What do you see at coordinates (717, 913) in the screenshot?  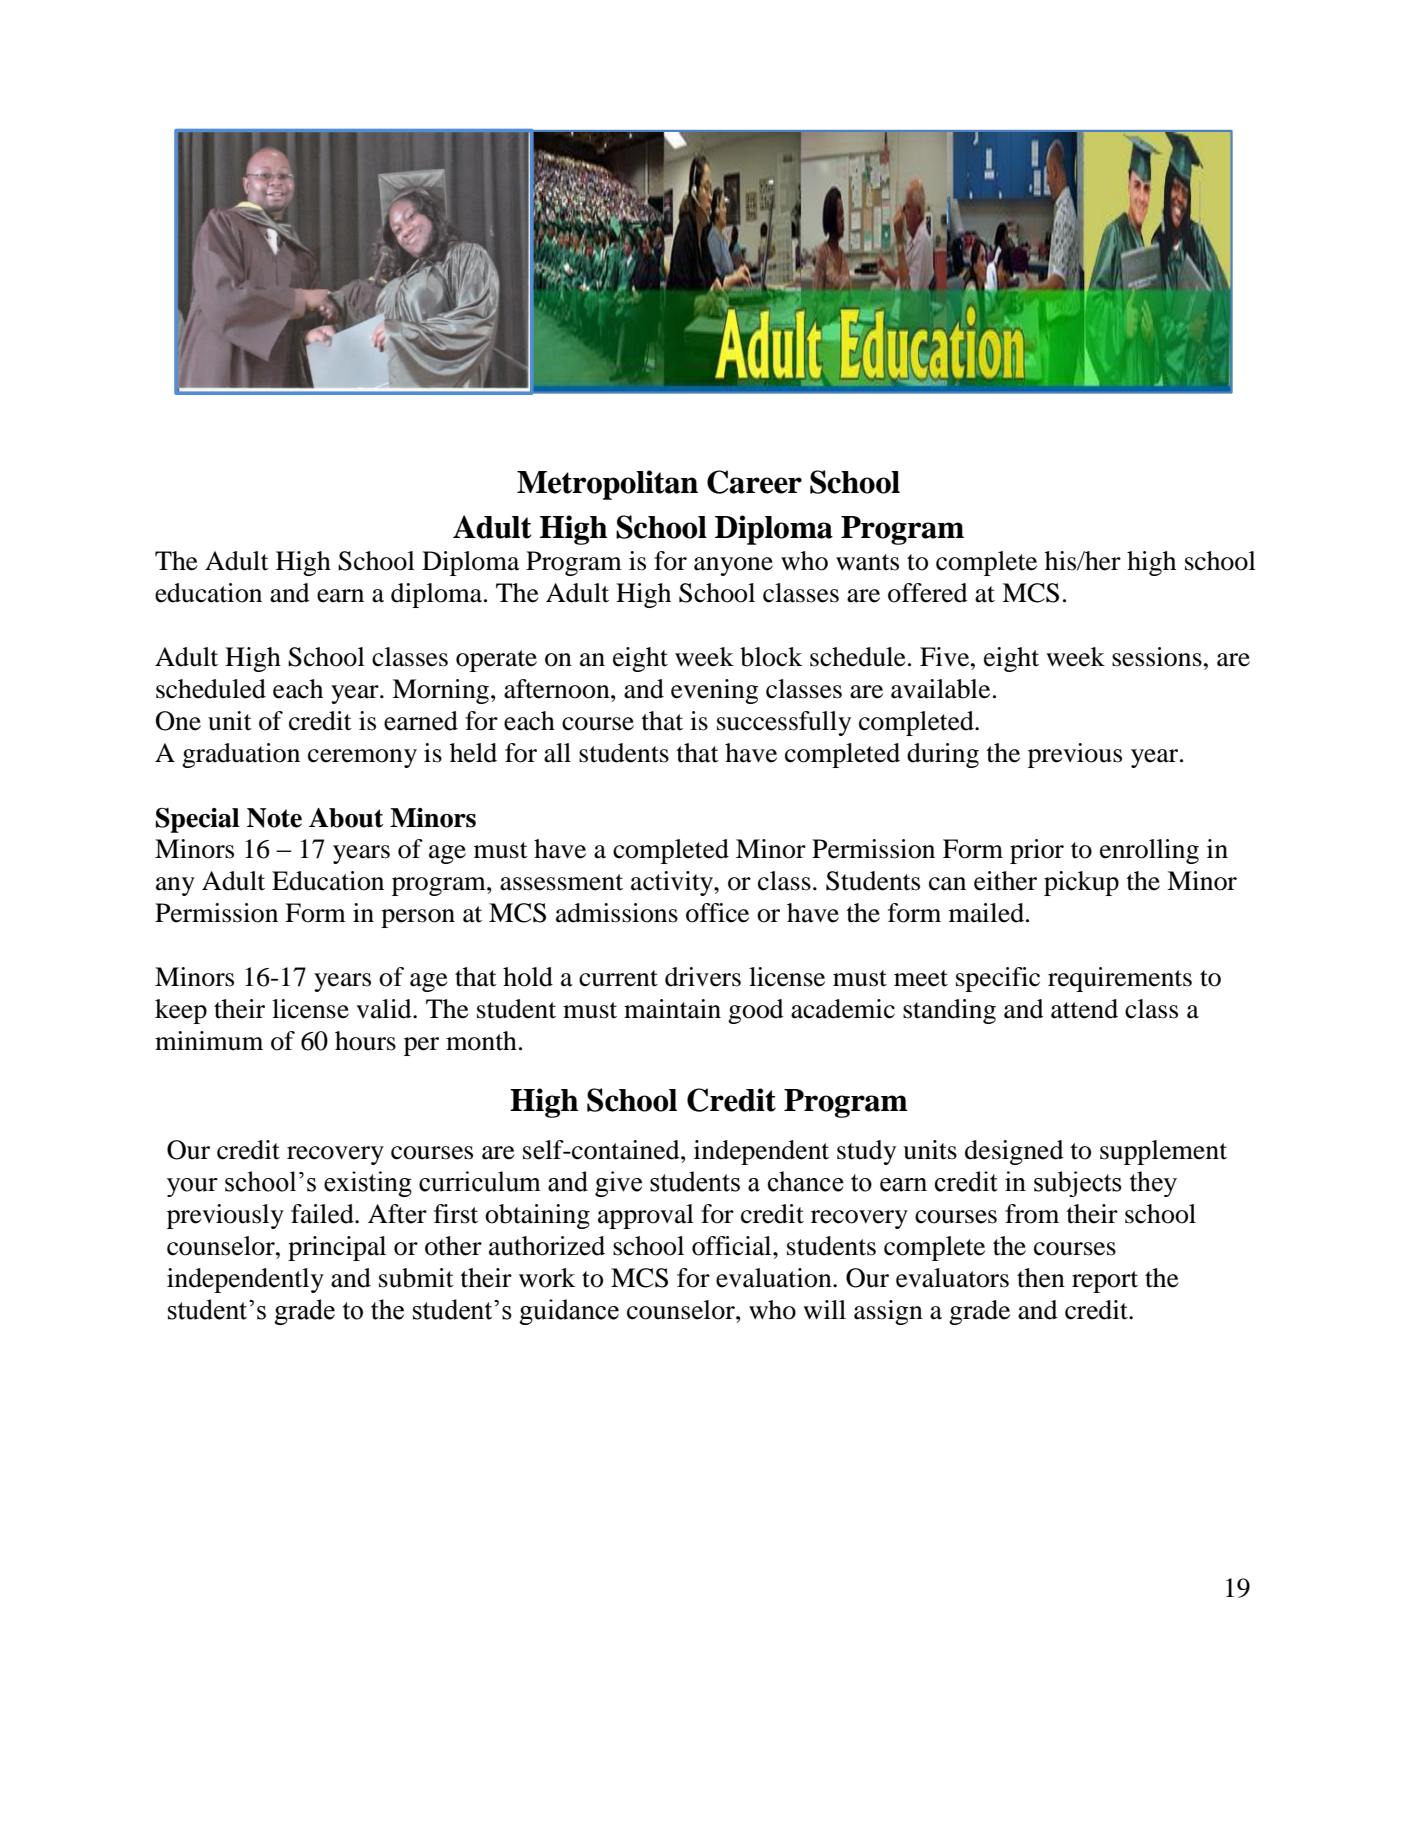 I see `office` at bounding box center [717, 913].
